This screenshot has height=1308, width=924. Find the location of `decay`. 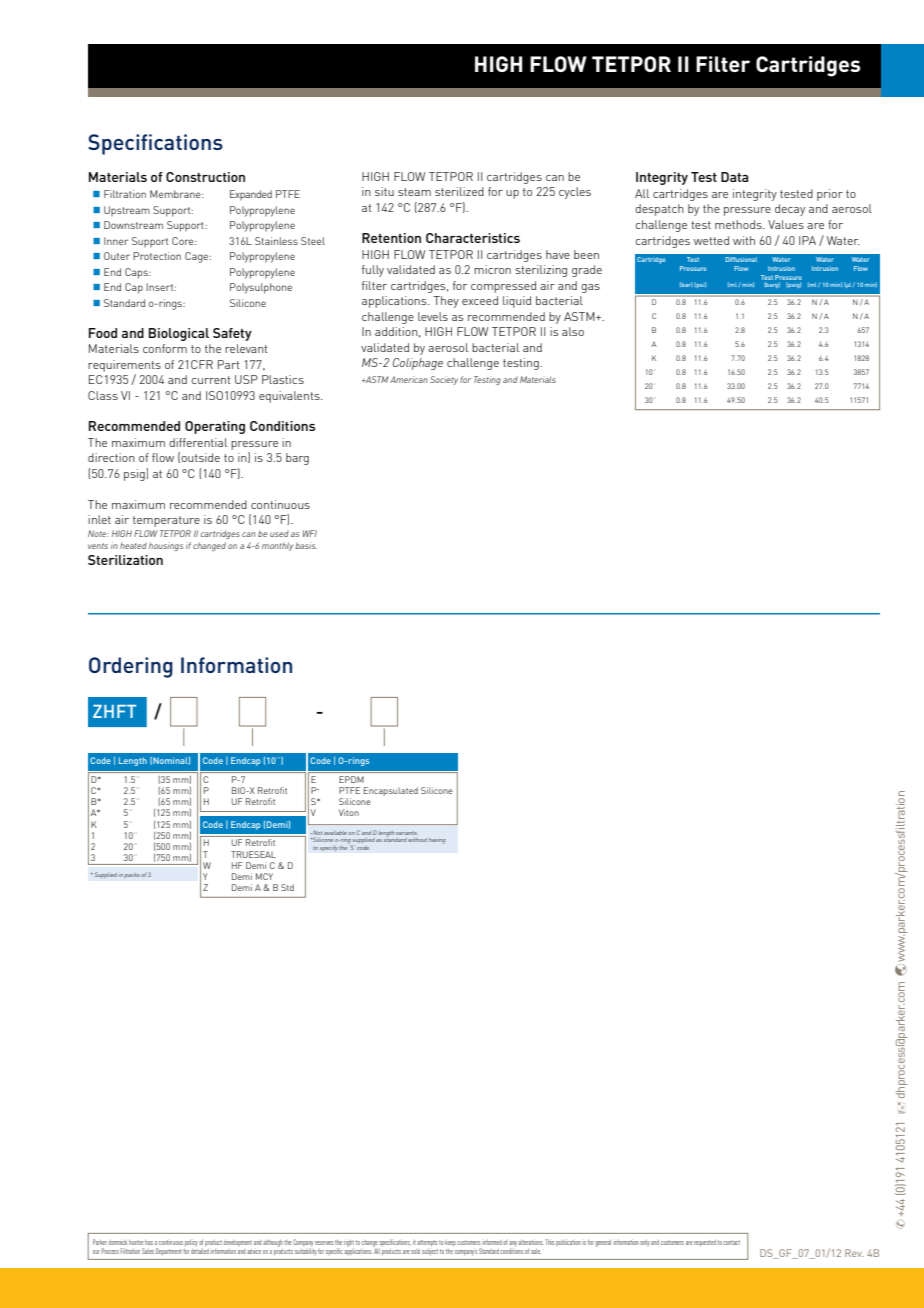

decay is located at coordinates (790, 210).
